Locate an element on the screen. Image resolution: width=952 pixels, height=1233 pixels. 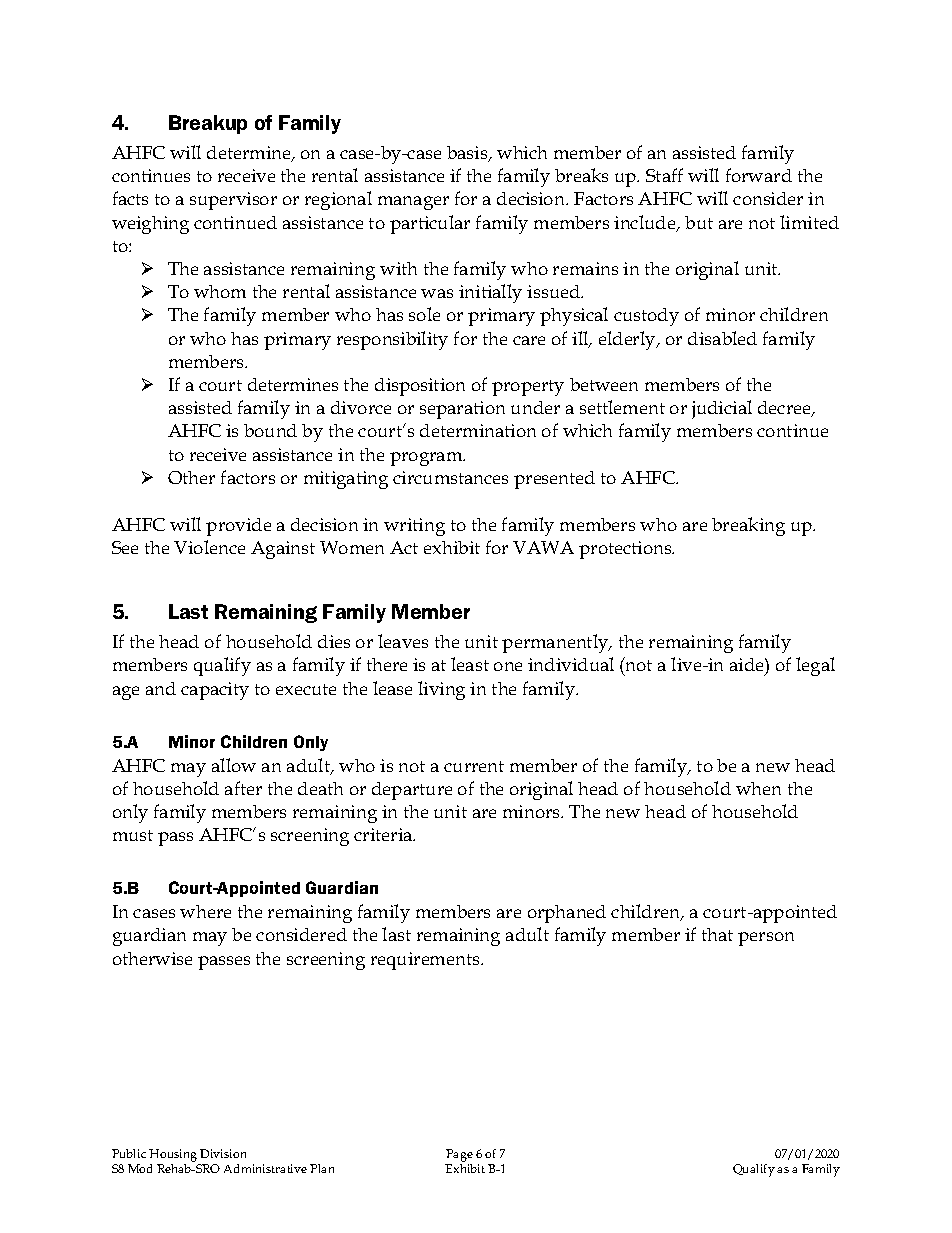
Page is located at coordinates (459, 1155).
